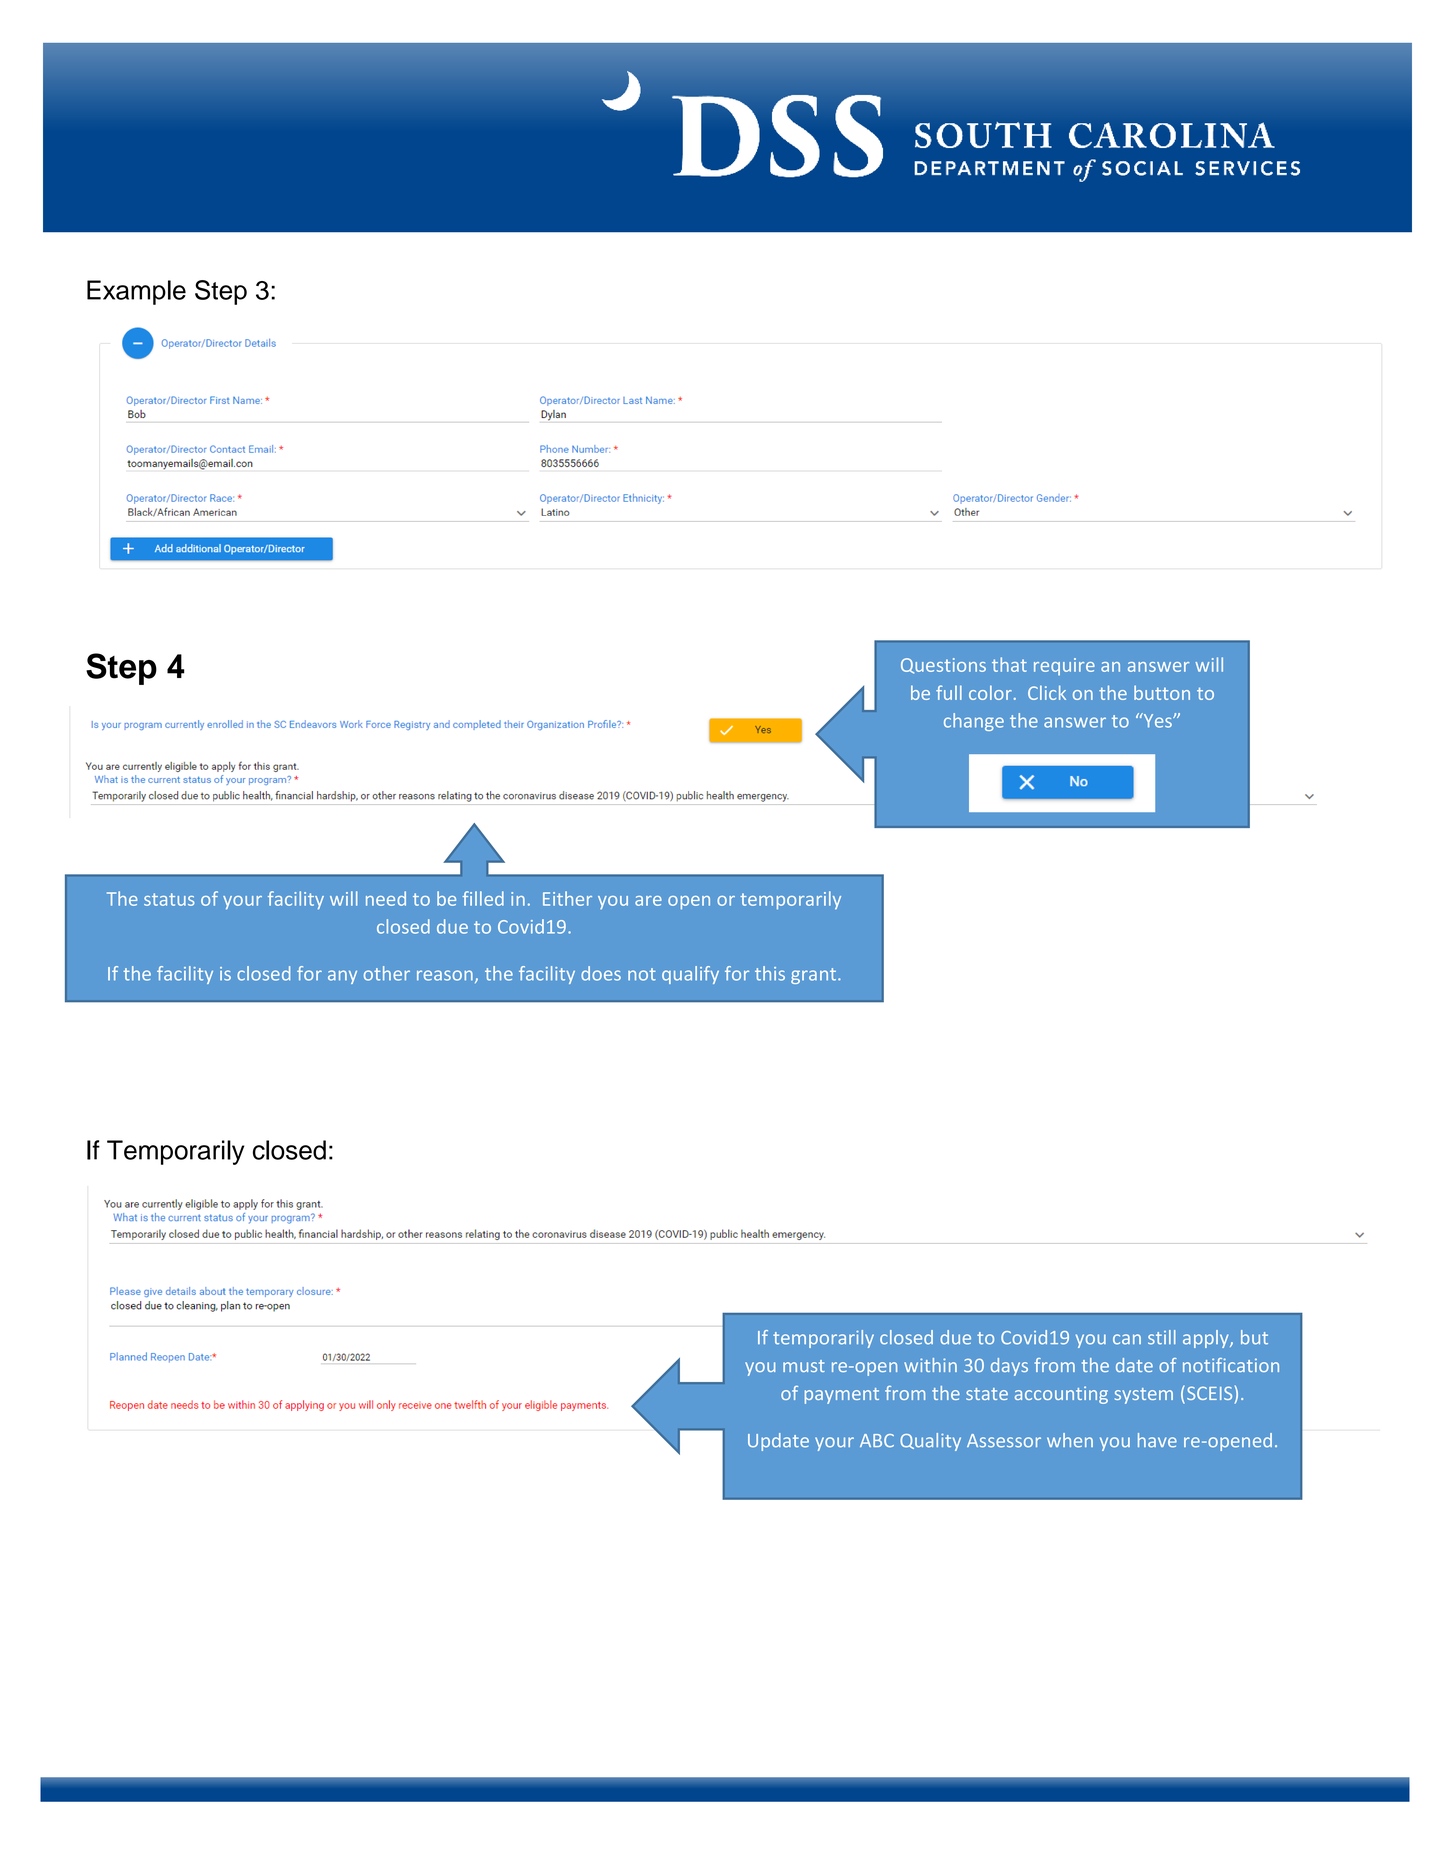 Image resolution: width=1450 pixels, height=1876 pixels. What do you see at coordinates (842, 1396) in the image?
I see `payment` at bounding box center [842, 1396].
